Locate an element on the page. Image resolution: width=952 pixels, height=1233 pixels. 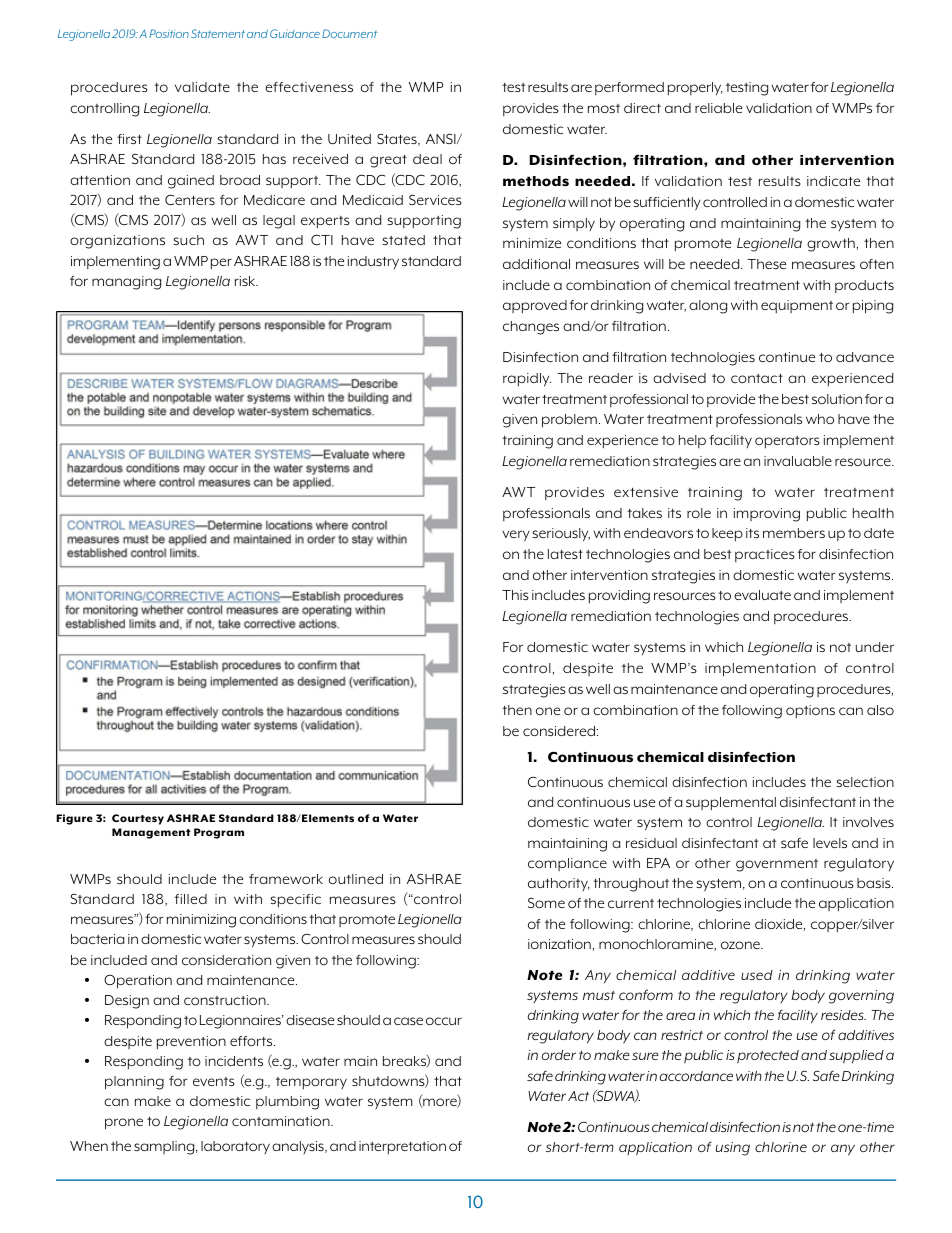
Position is located at coordinates (169, 33).
